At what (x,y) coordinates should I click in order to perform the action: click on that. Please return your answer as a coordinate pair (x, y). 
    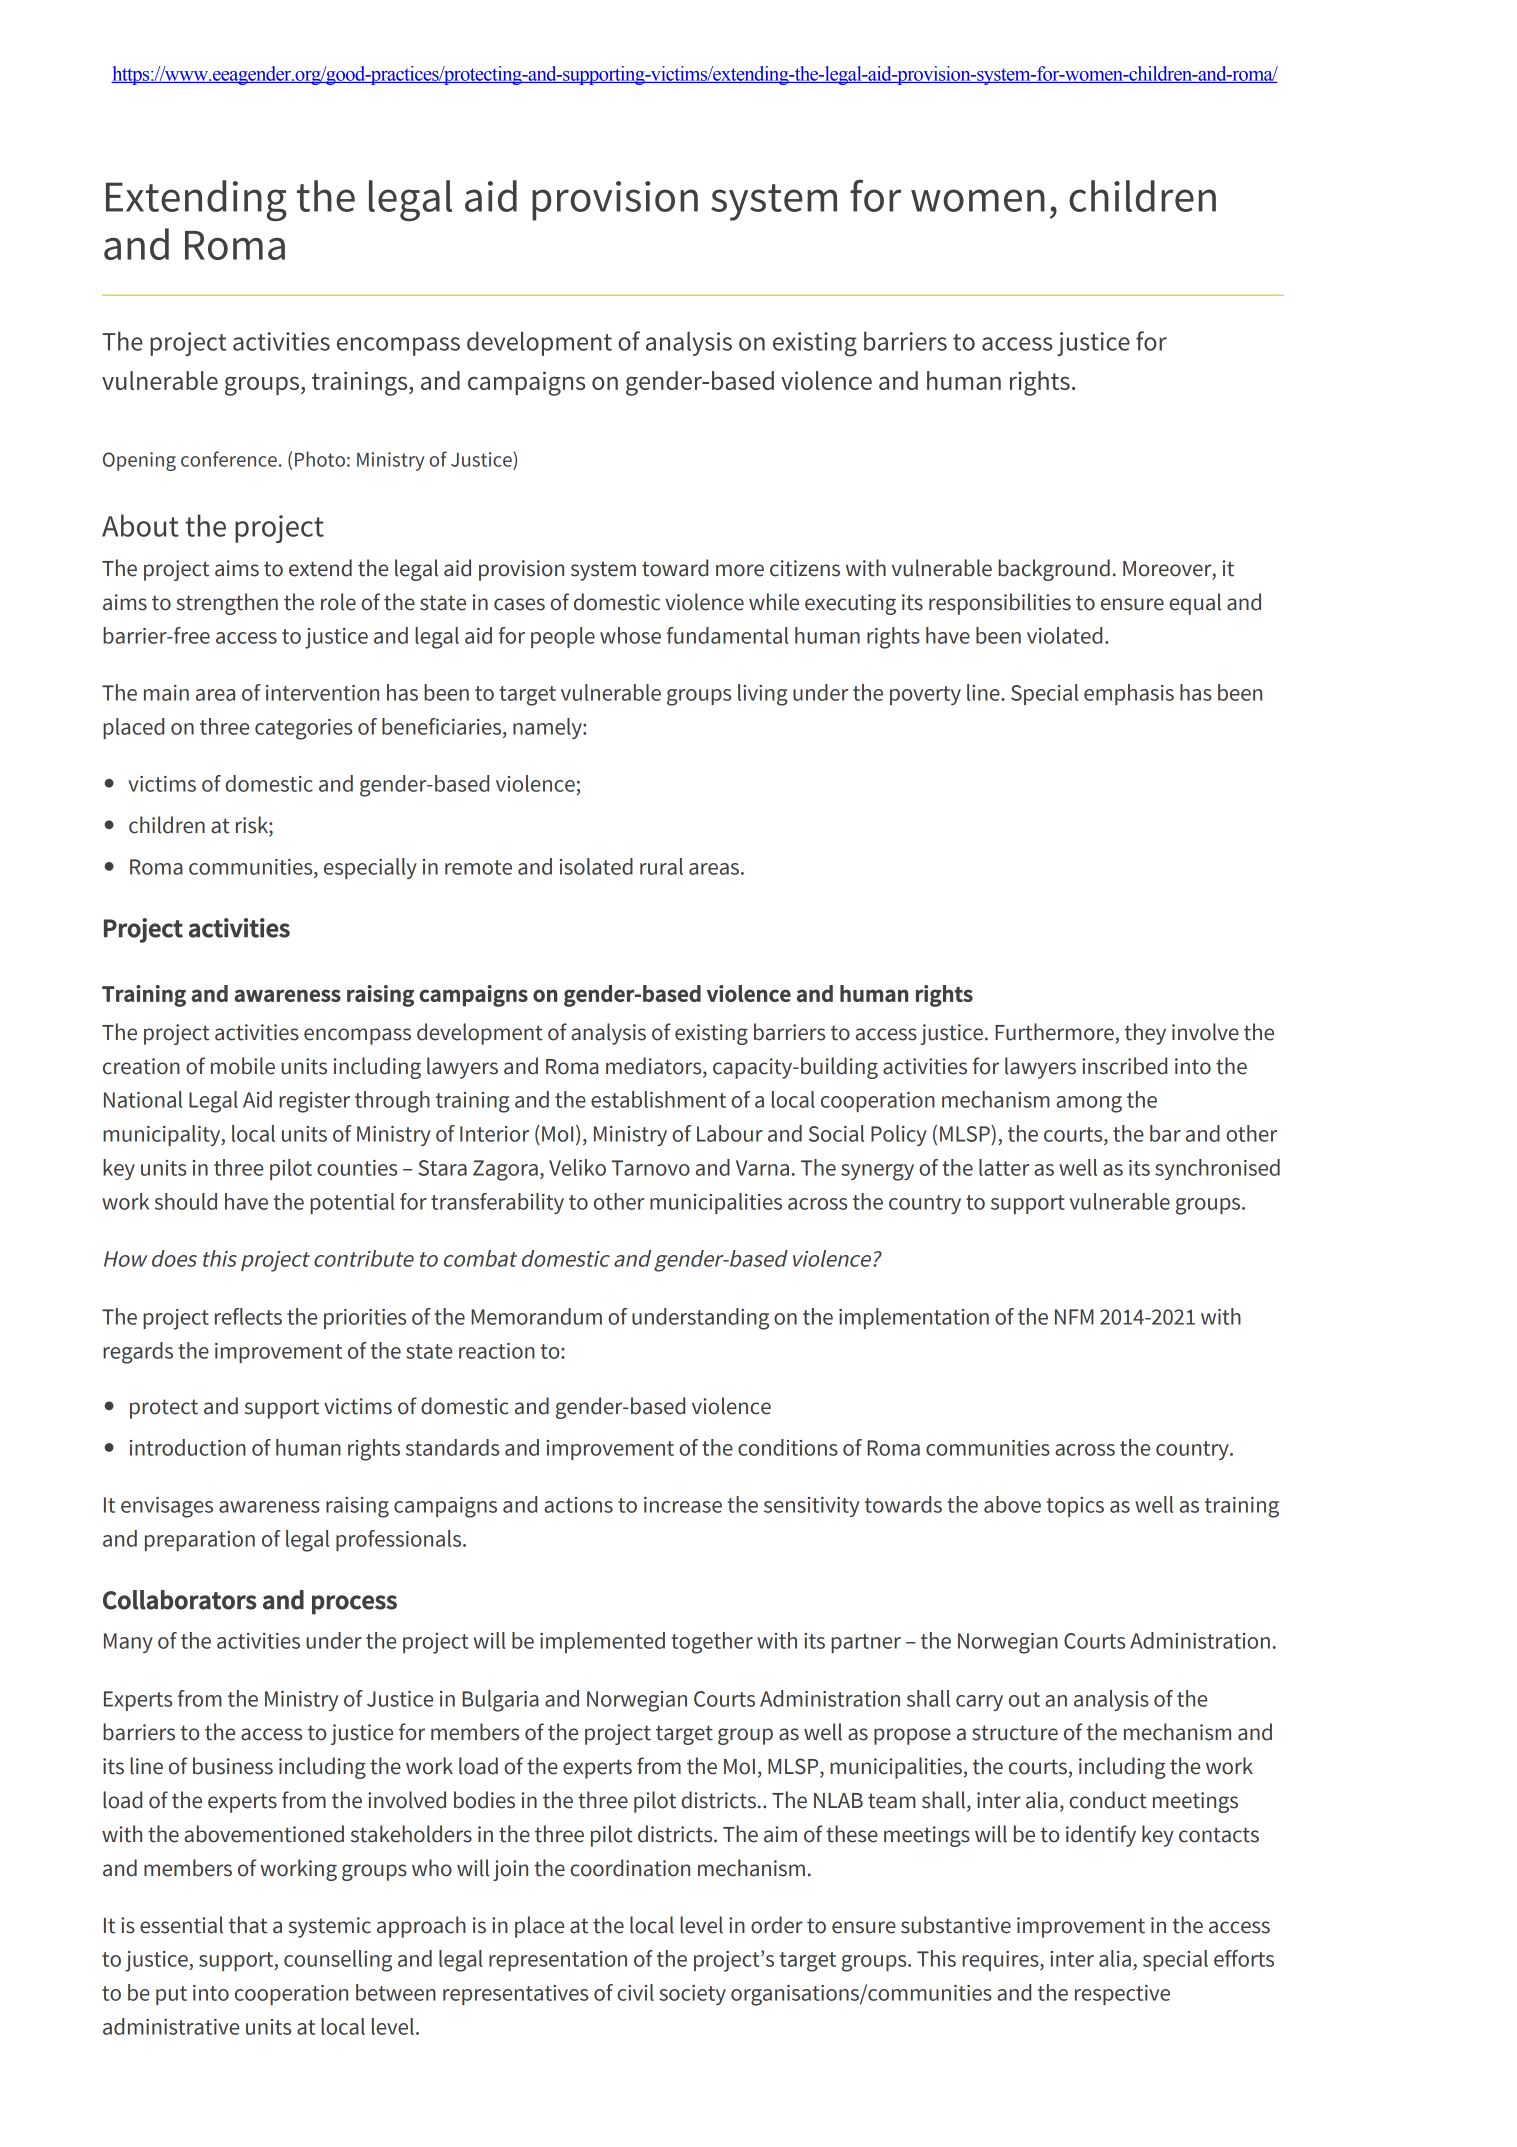
    Looking at the image, I should click on (248, 1925).
